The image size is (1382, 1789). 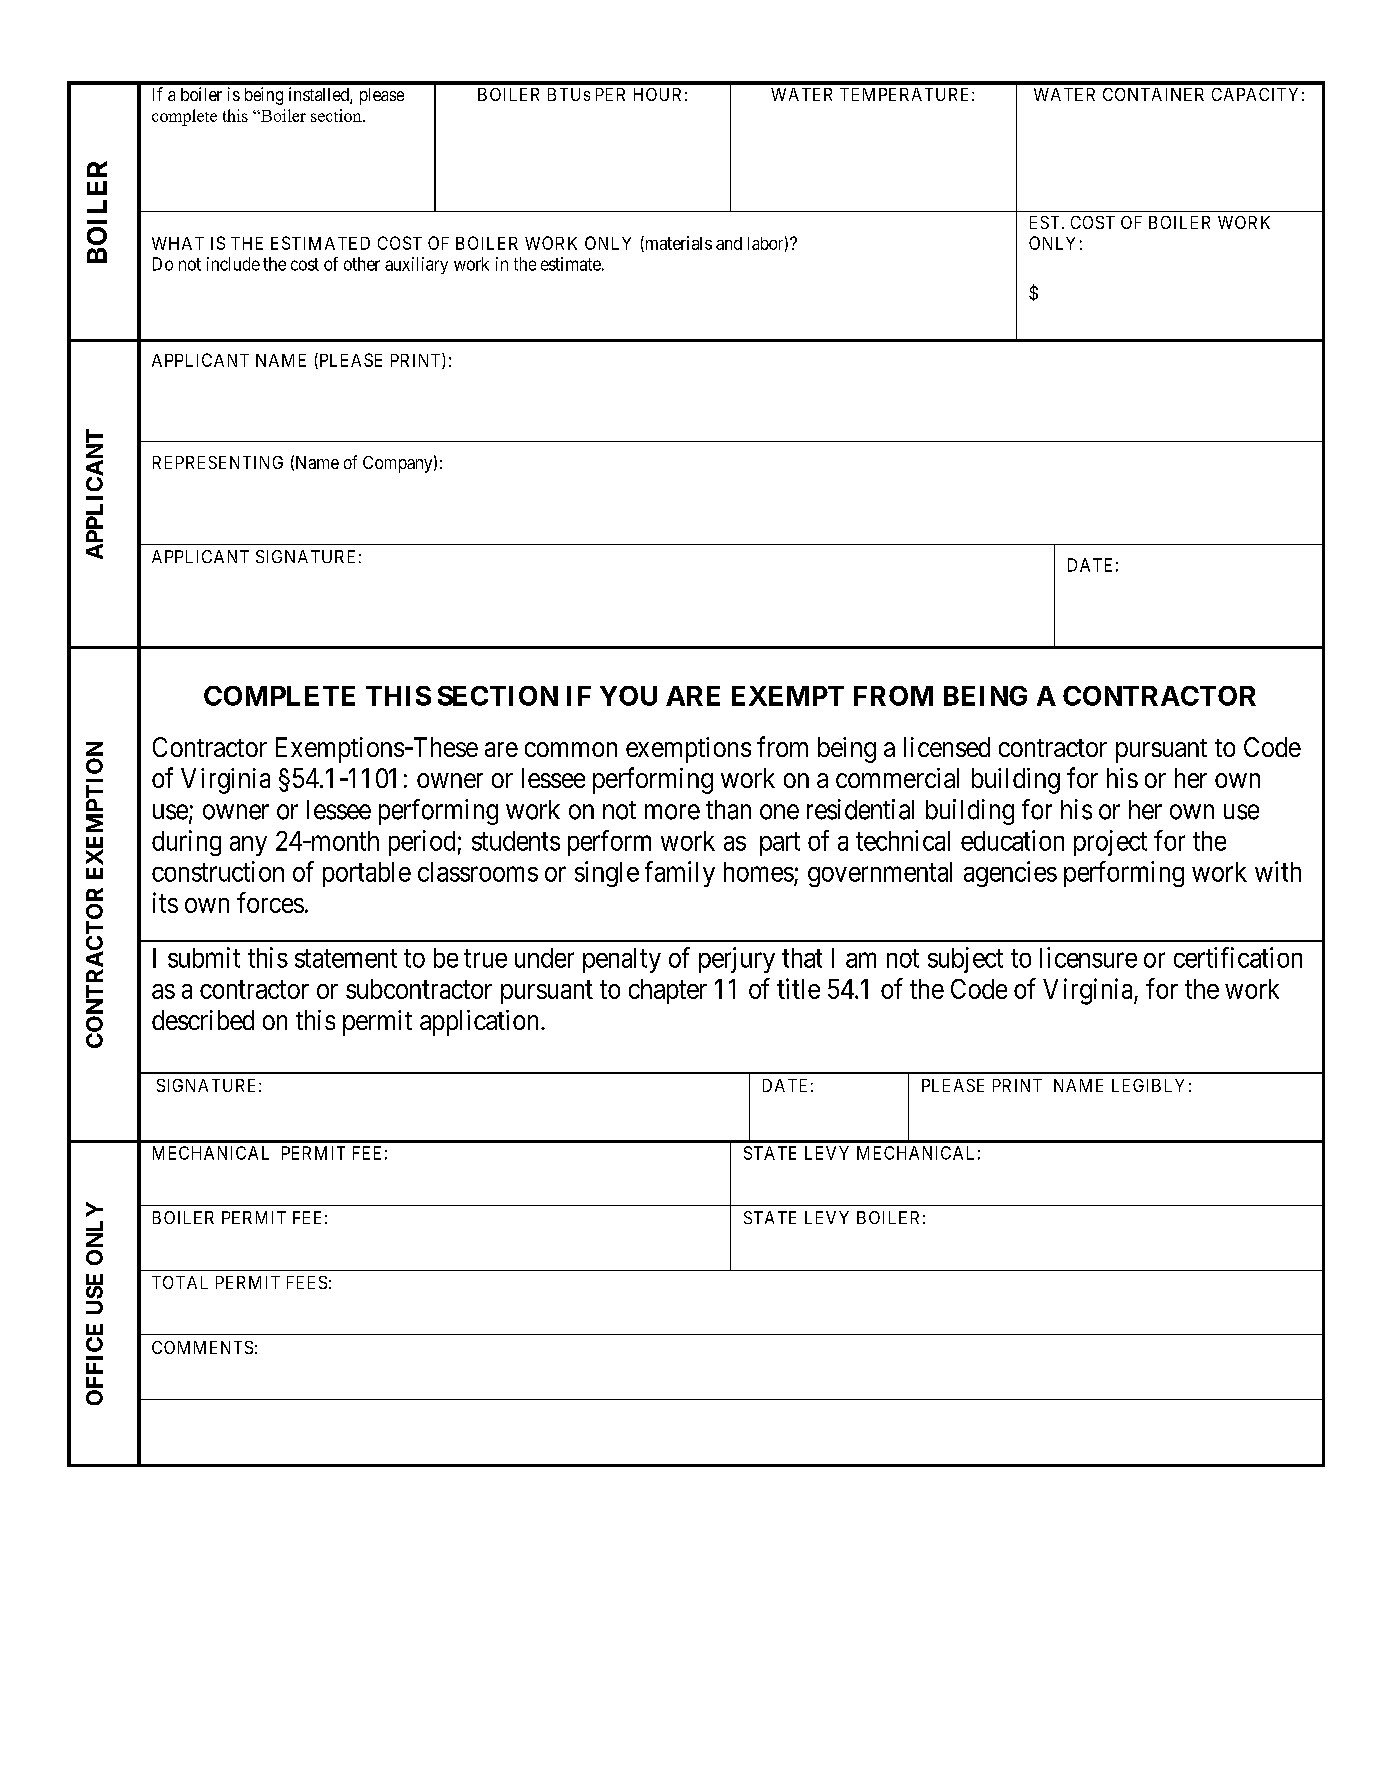 I want to click on YOU, so click(x=628, y=696).
